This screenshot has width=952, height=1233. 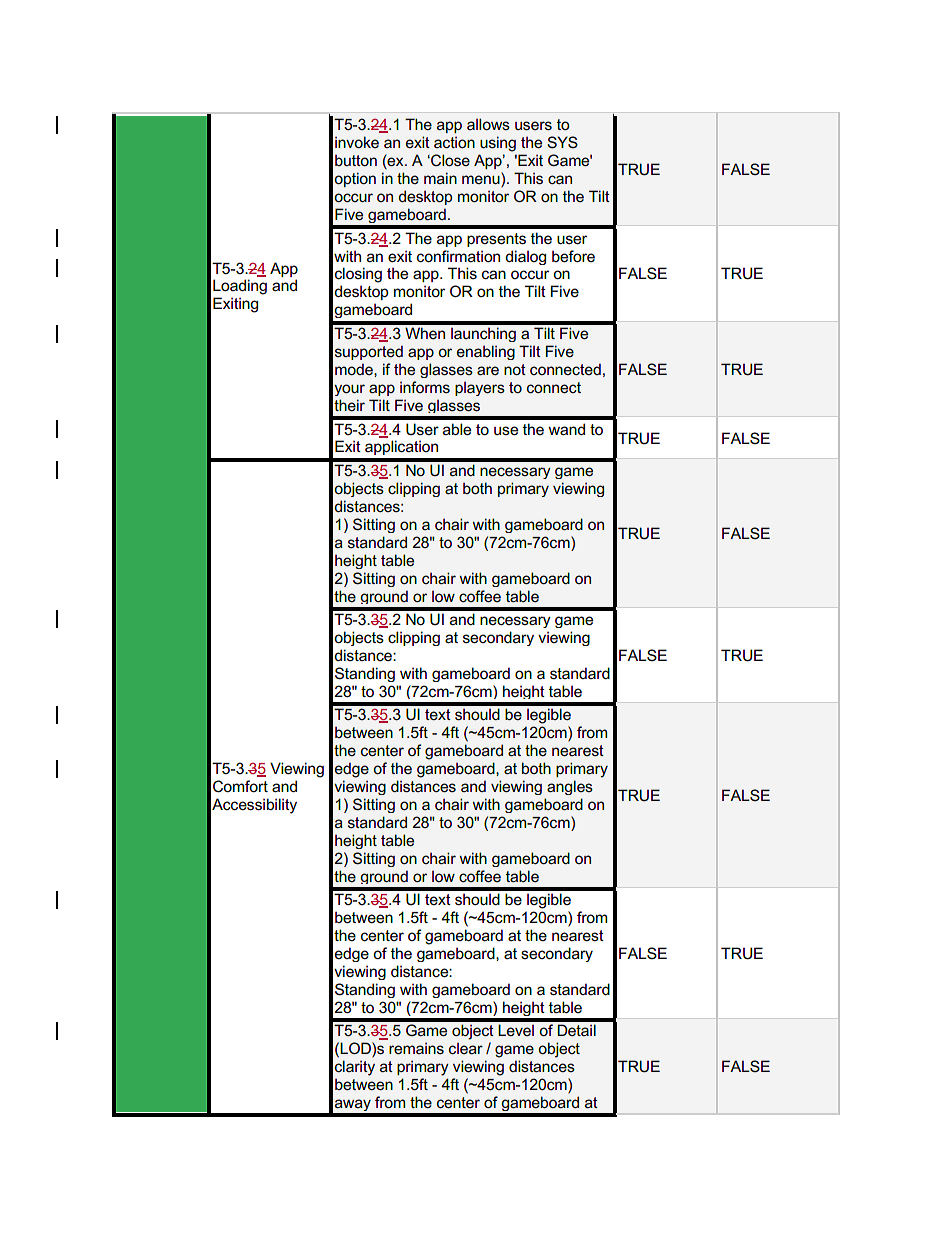 What do you see at coordinates (357, 142) in the screenshot?
I see `invoke` at bounding box center [357, 142].
